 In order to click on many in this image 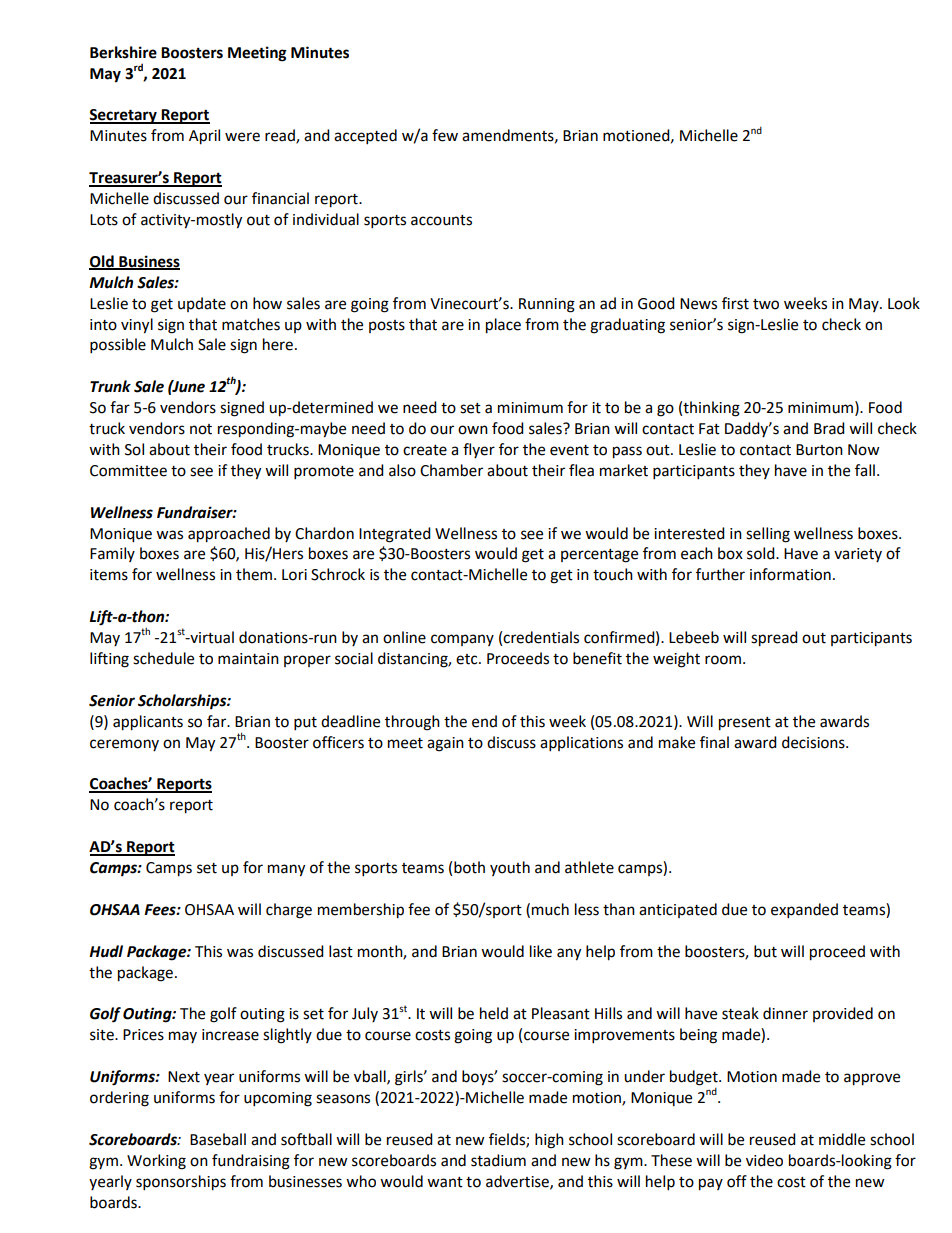, I will do `click(286, 870)`.
